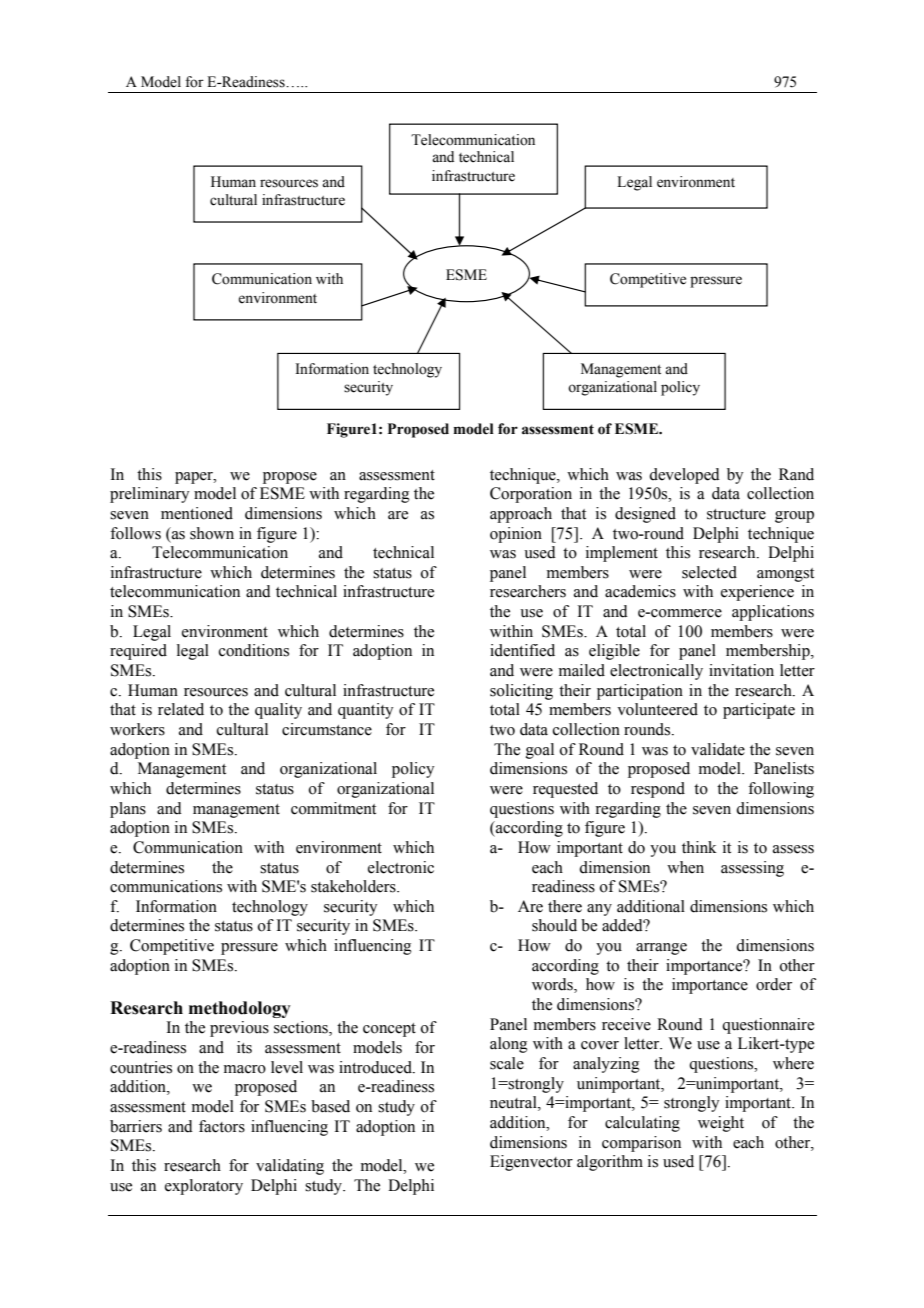  Describe the element at coordinates (699, 847) in the screenshot. I see `think` at that location.
